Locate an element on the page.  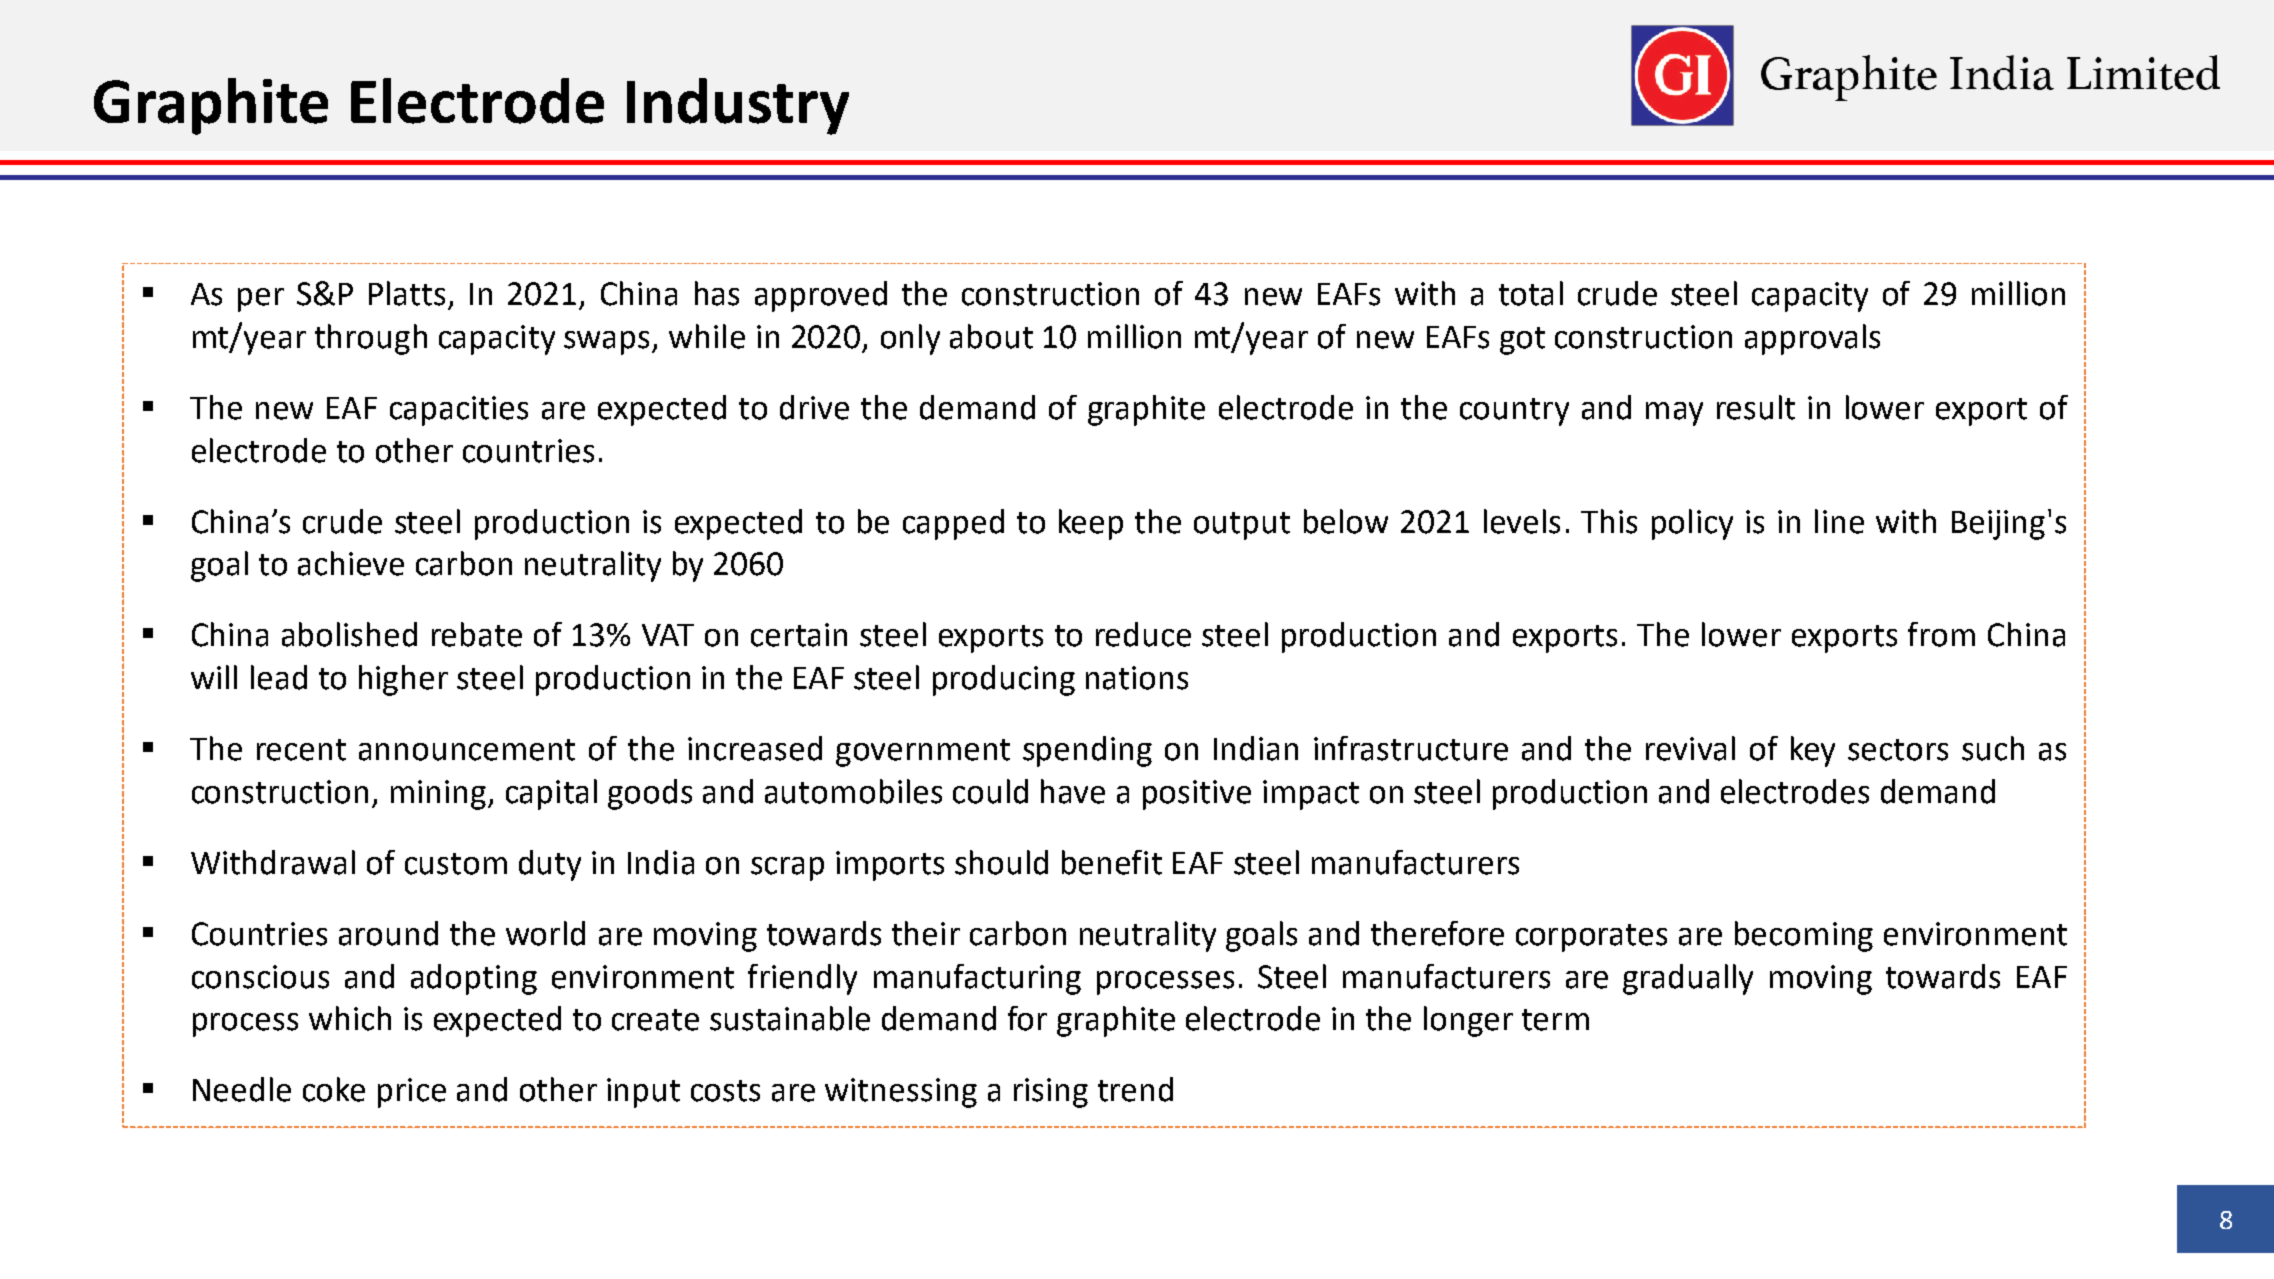
custom is located at coordinates (456, 864).
